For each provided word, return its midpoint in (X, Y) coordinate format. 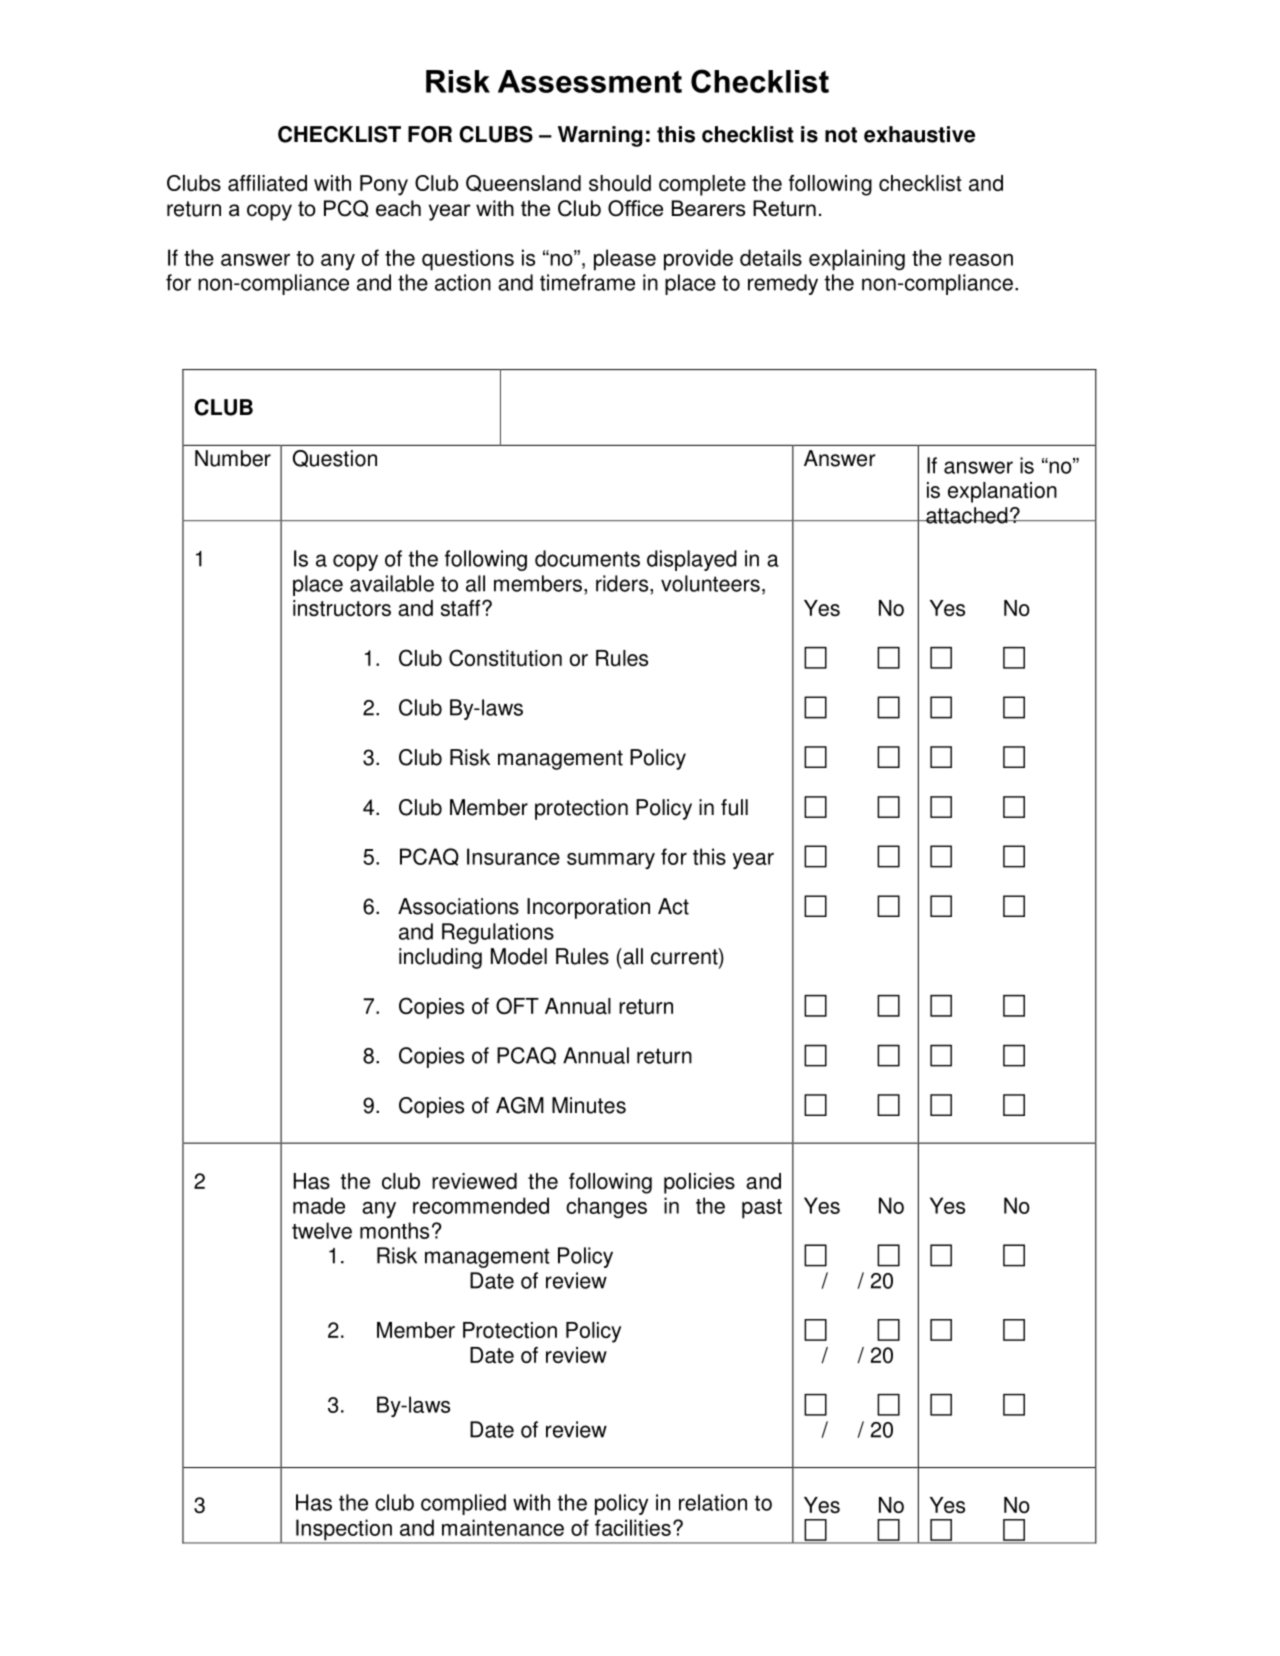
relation (713, 1502)
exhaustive (919, 134)
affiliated (267, 183)
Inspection (344, 1531)
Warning (600, 136)
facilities (633, 1527)
